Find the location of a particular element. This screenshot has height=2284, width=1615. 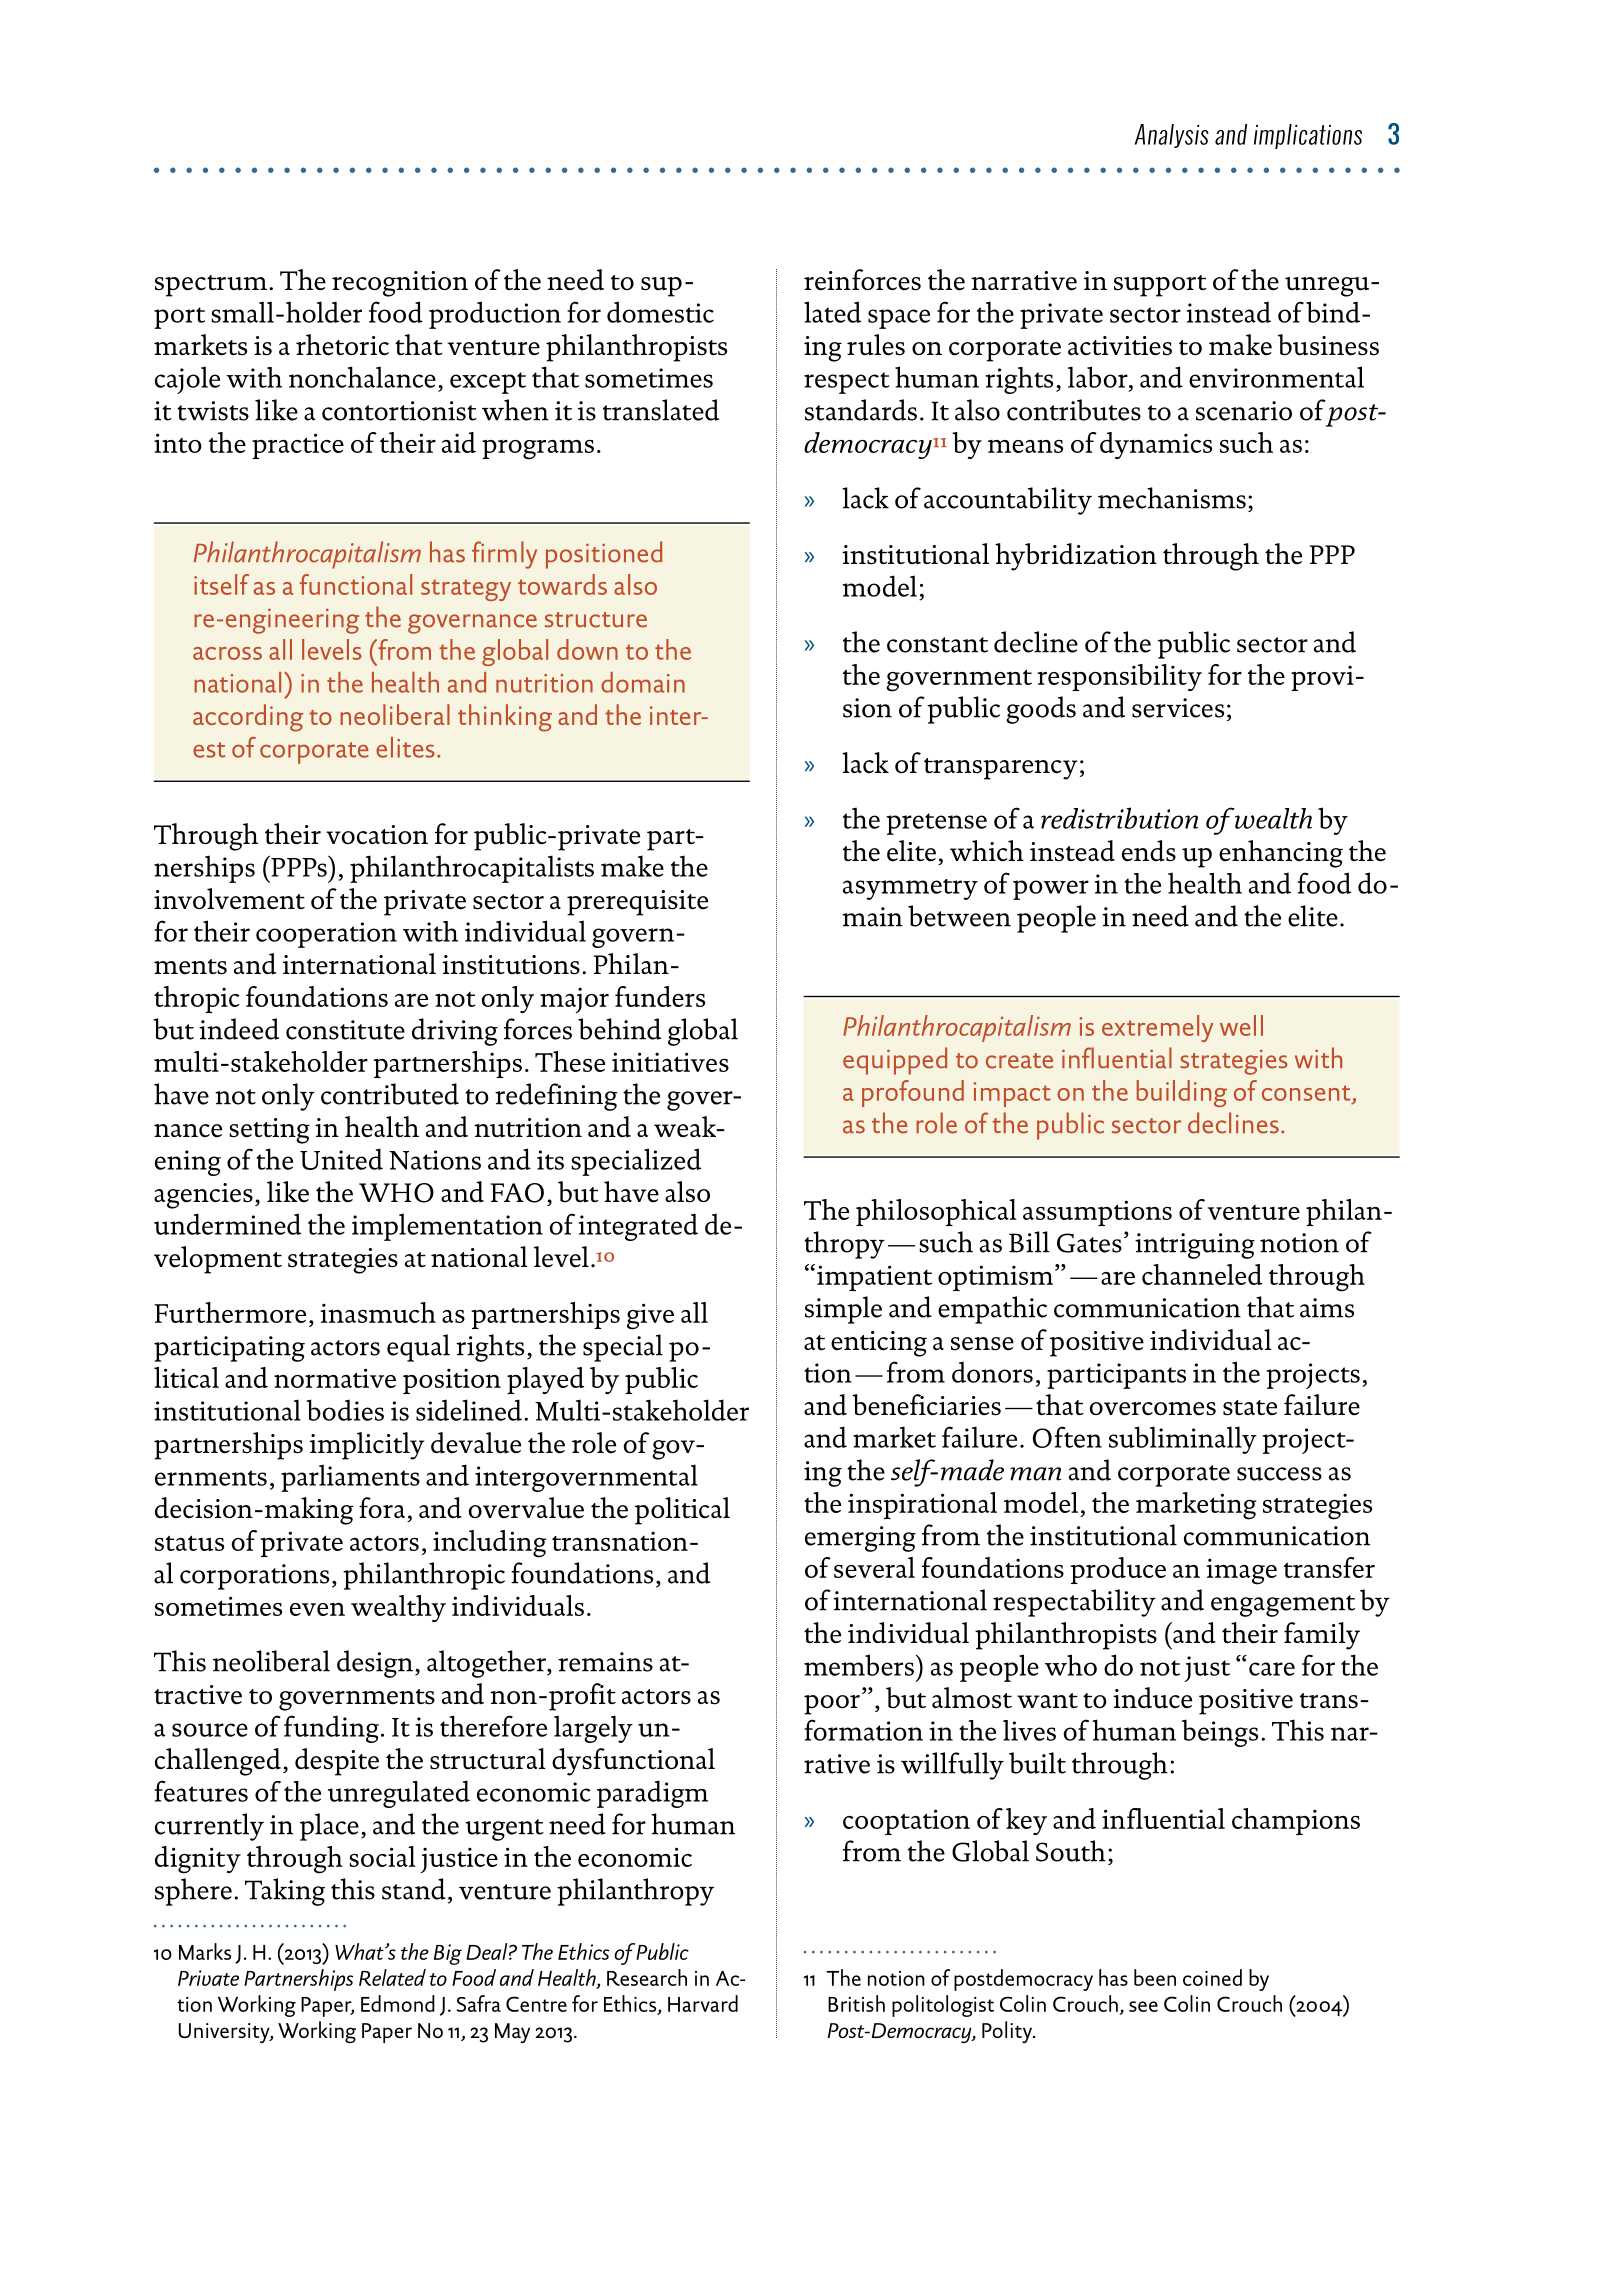

even is located at coordinates (317, 1609).
